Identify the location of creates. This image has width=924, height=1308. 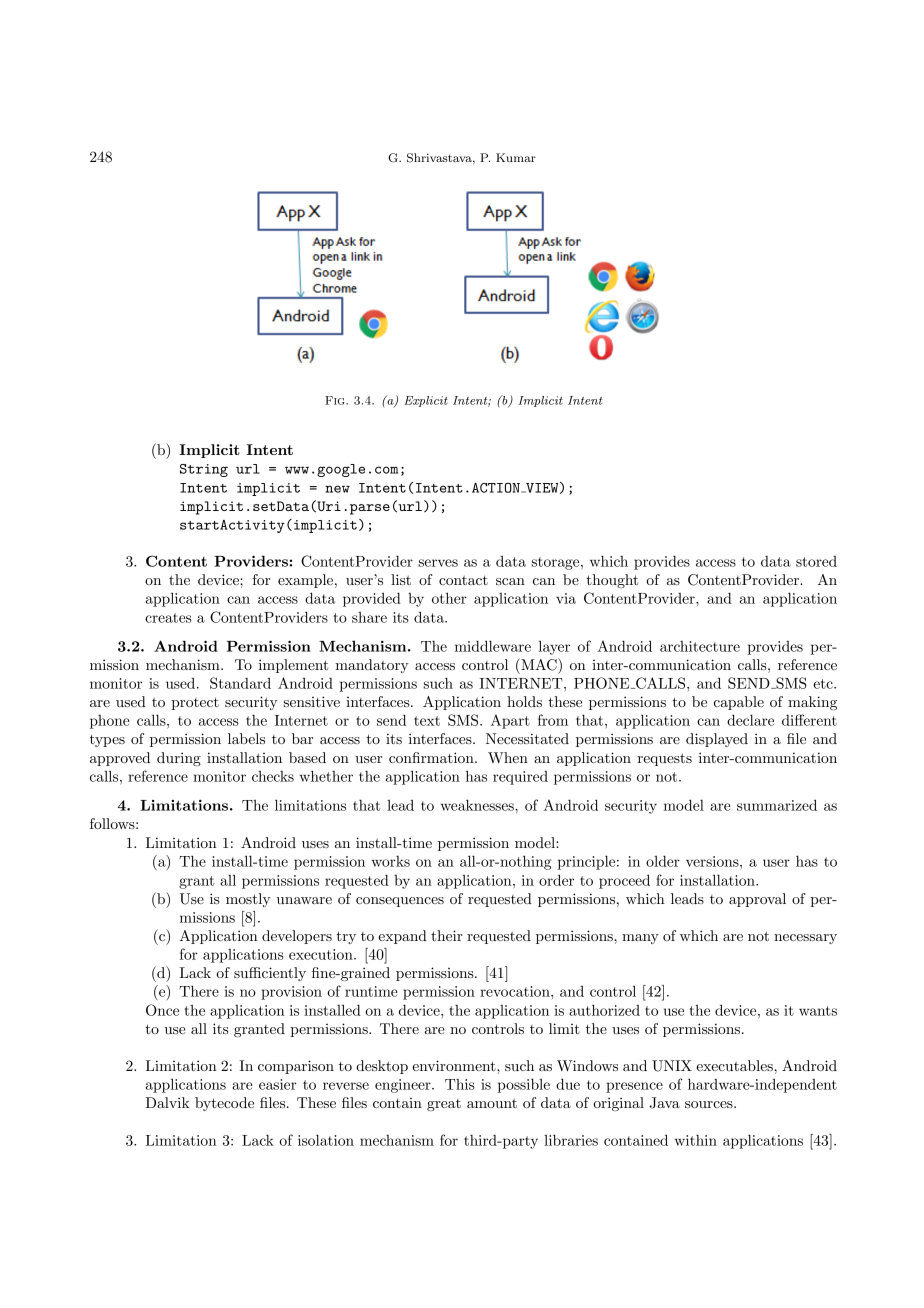
(168, 618).
